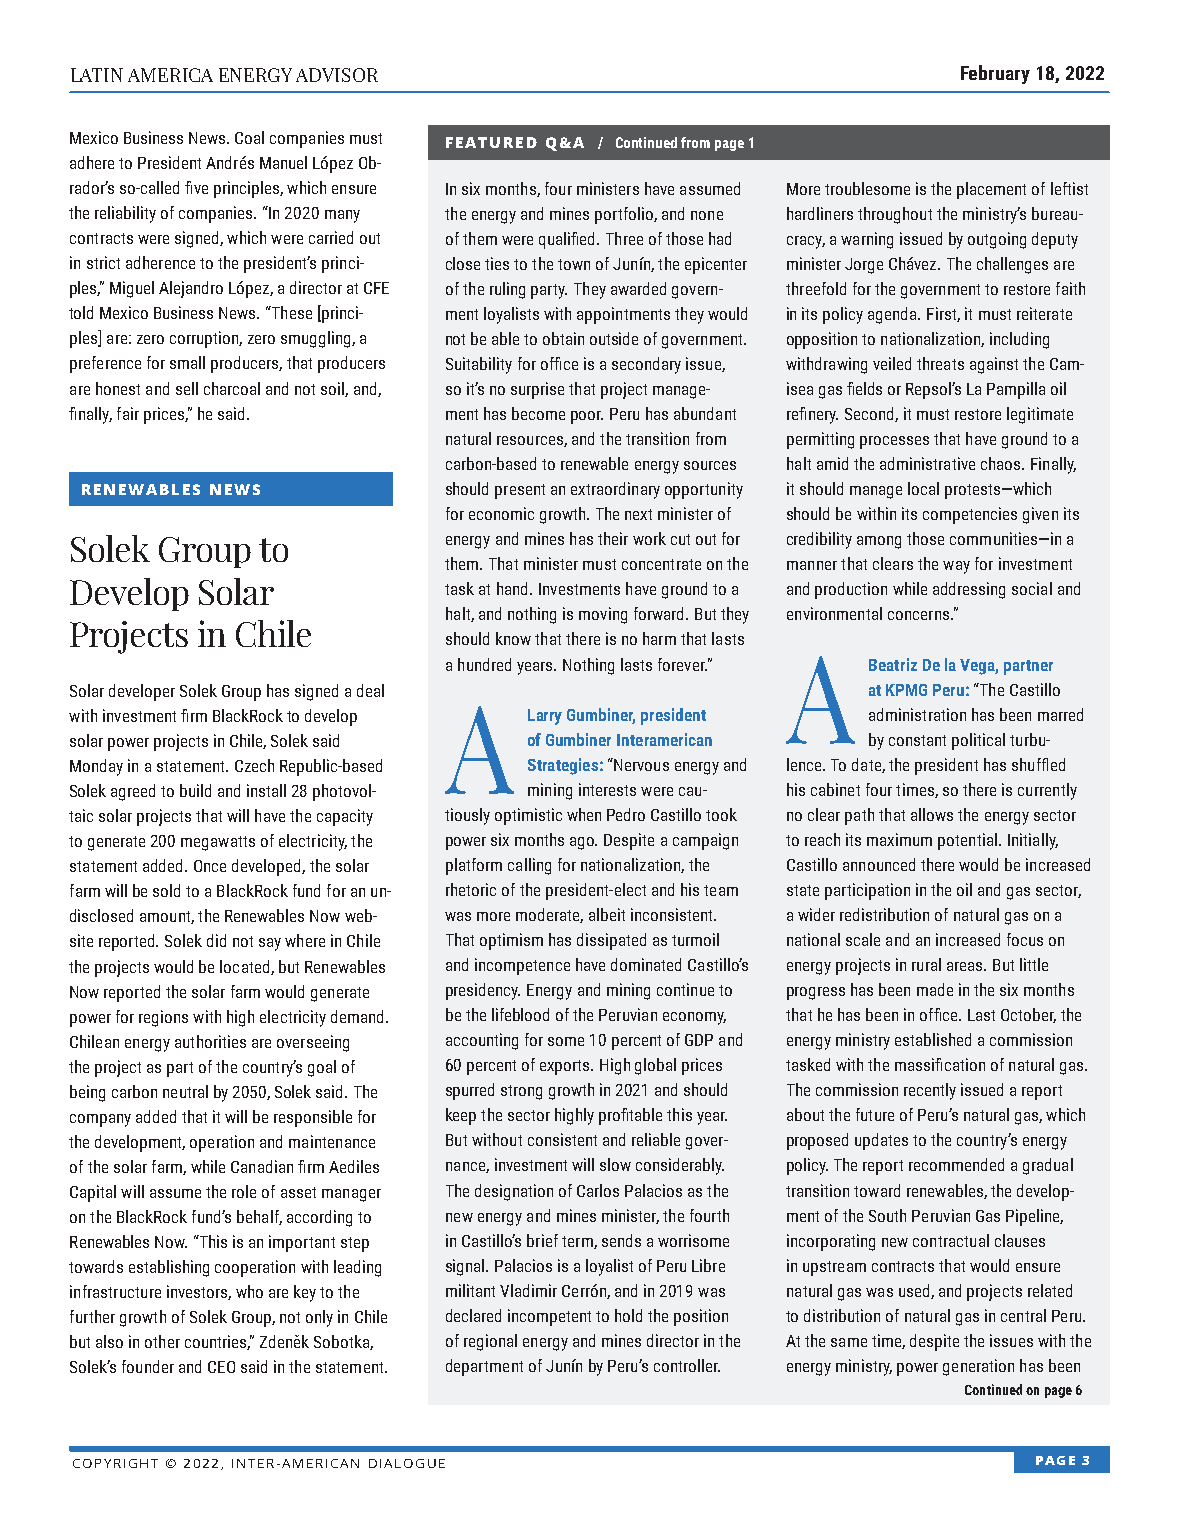 The width and height of the screenshot is (1179, 1526). Describe the element at coordinates (221, 1367) in the screenshot. I see `CEO` at that location.
